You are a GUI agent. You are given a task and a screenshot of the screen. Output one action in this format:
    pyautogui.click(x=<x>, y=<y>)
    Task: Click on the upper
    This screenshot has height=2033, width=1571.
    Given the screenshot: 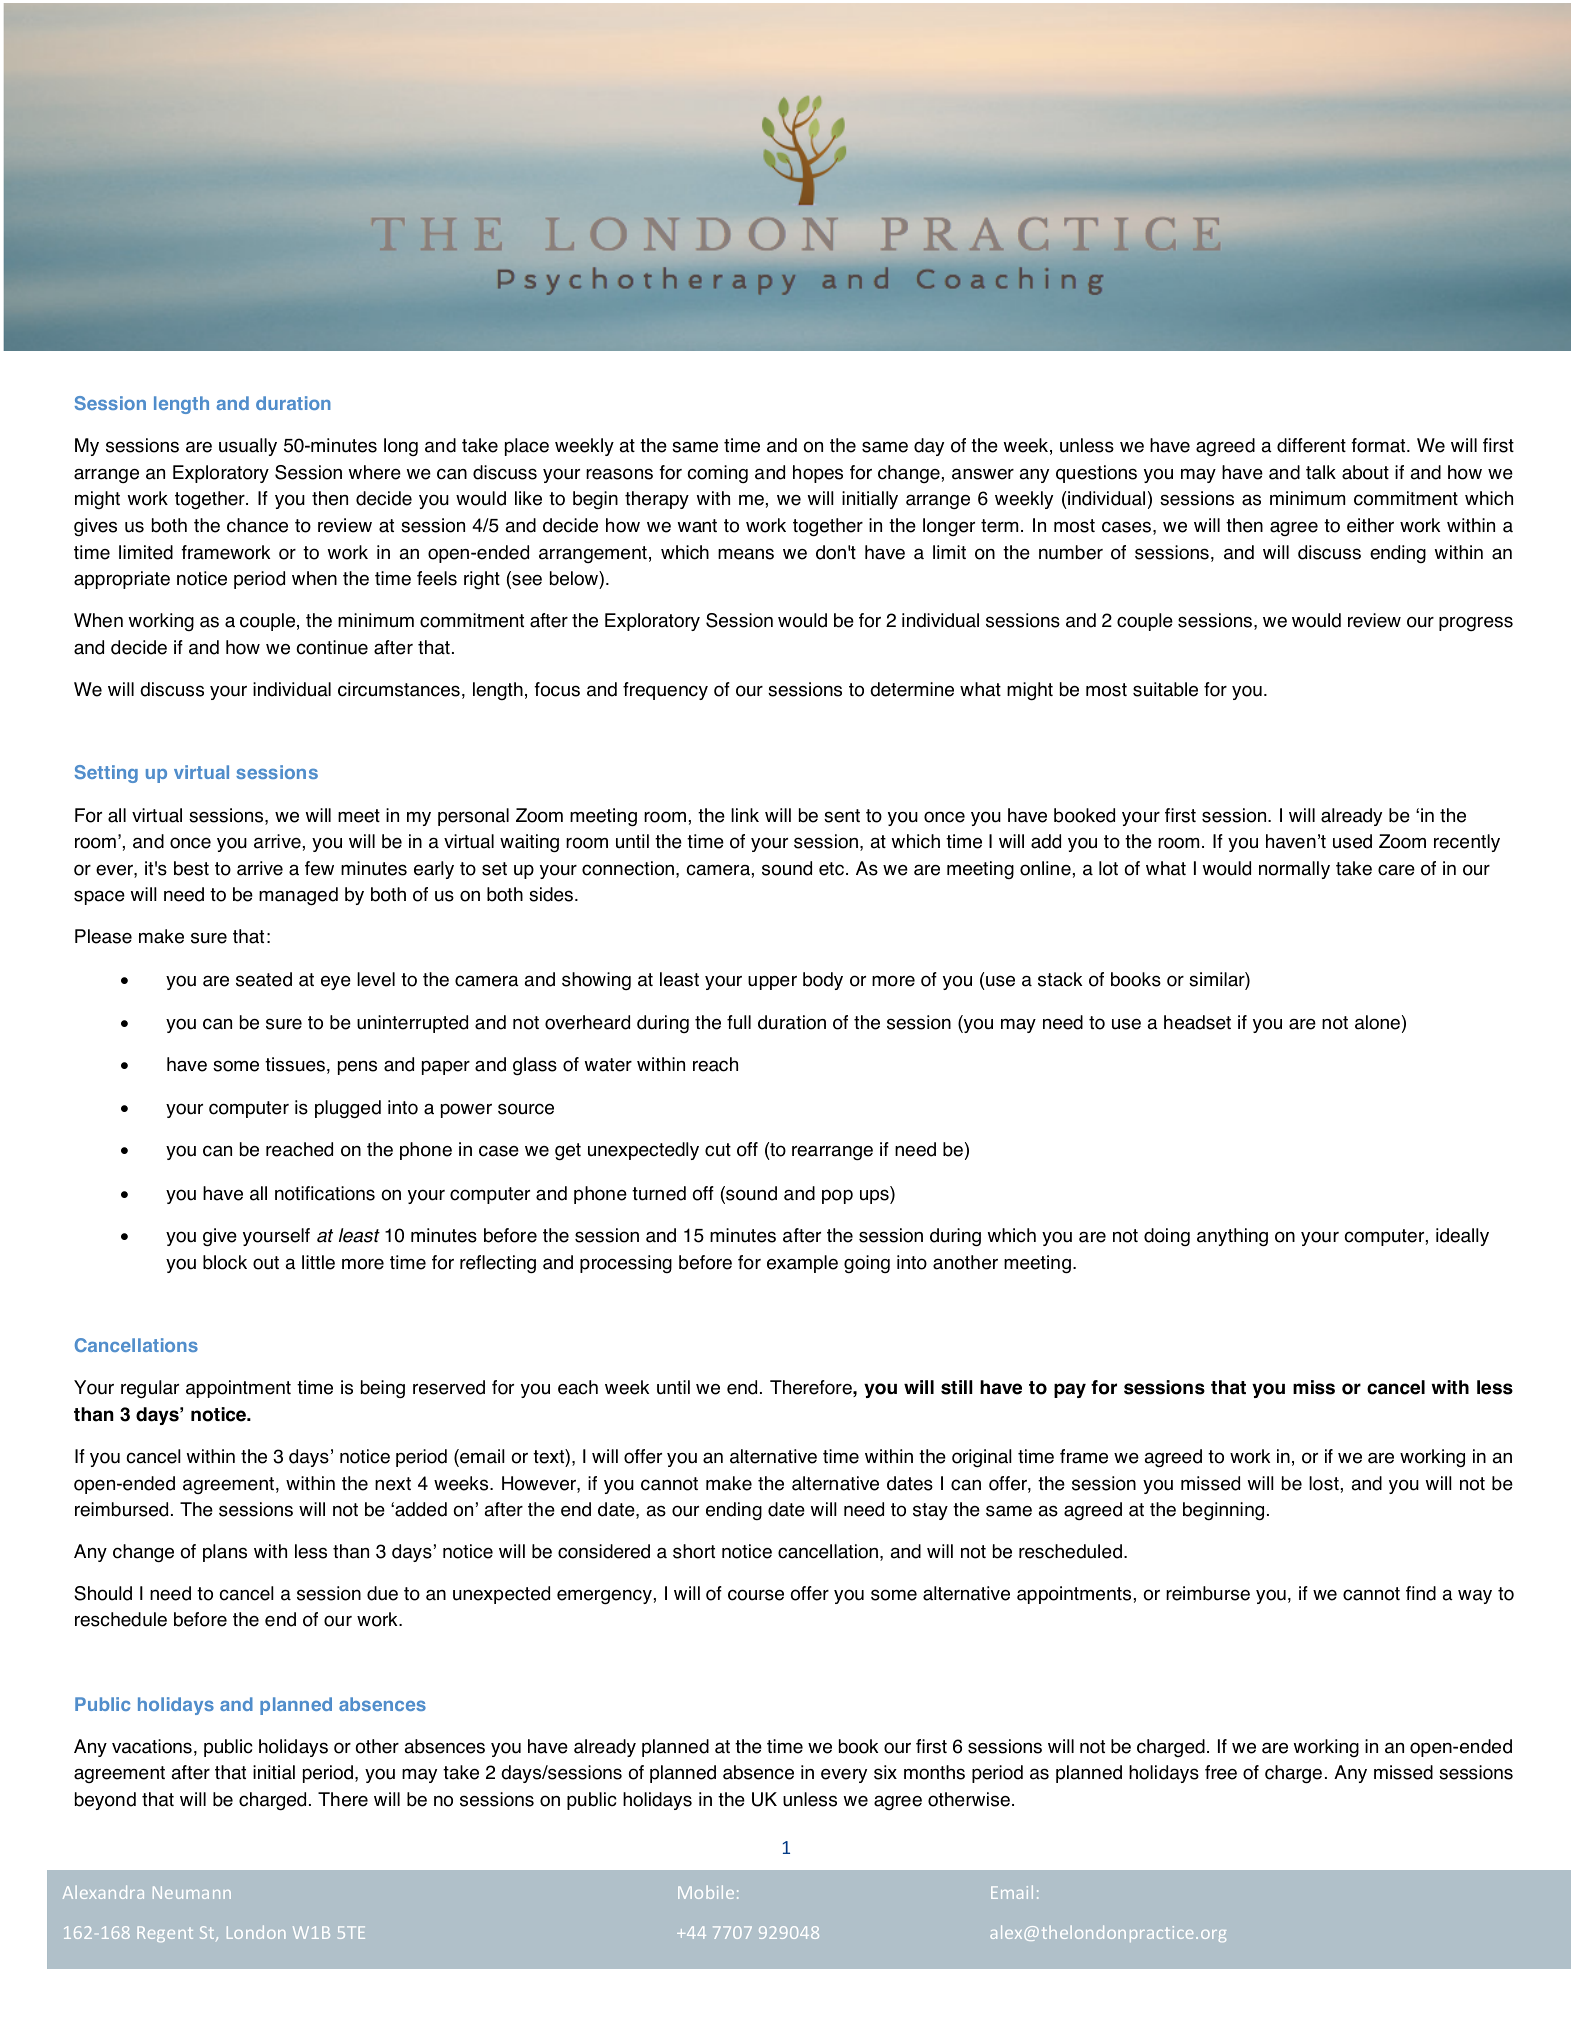 What is the action you would take?
    pyautogui.click(x=772, y=983)
